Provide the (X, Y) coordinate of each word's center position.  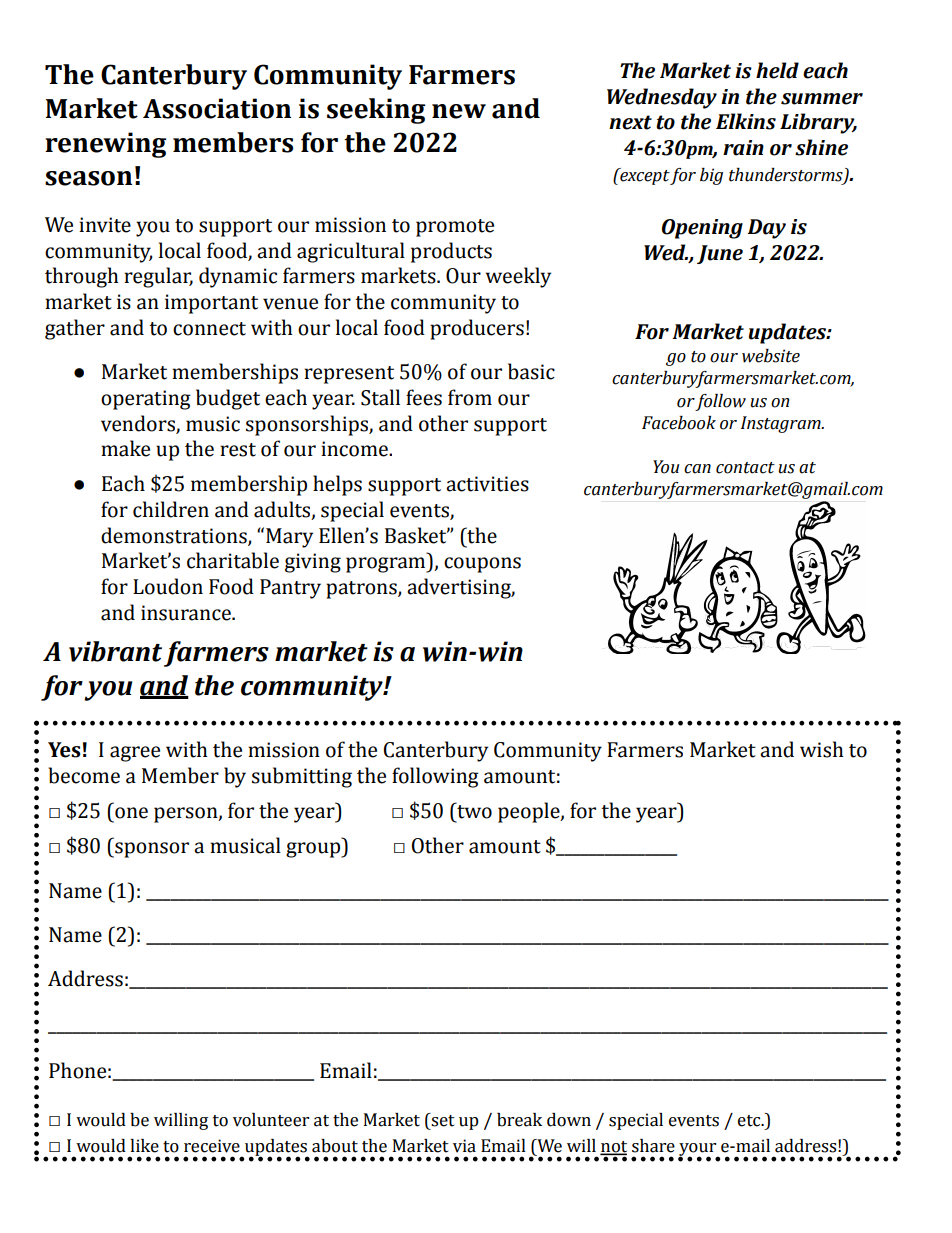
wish (822, 749)
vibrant (115, 651)
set (442, 1120)
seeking (376, 111)
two (473, 811)
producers (477, 329)
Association (217, 108)
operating (146, 400)
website (771, 356)
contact (745, 468)
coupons (482, 565)
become (84, 775)
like (144, 1146)
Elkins (746, 121)
